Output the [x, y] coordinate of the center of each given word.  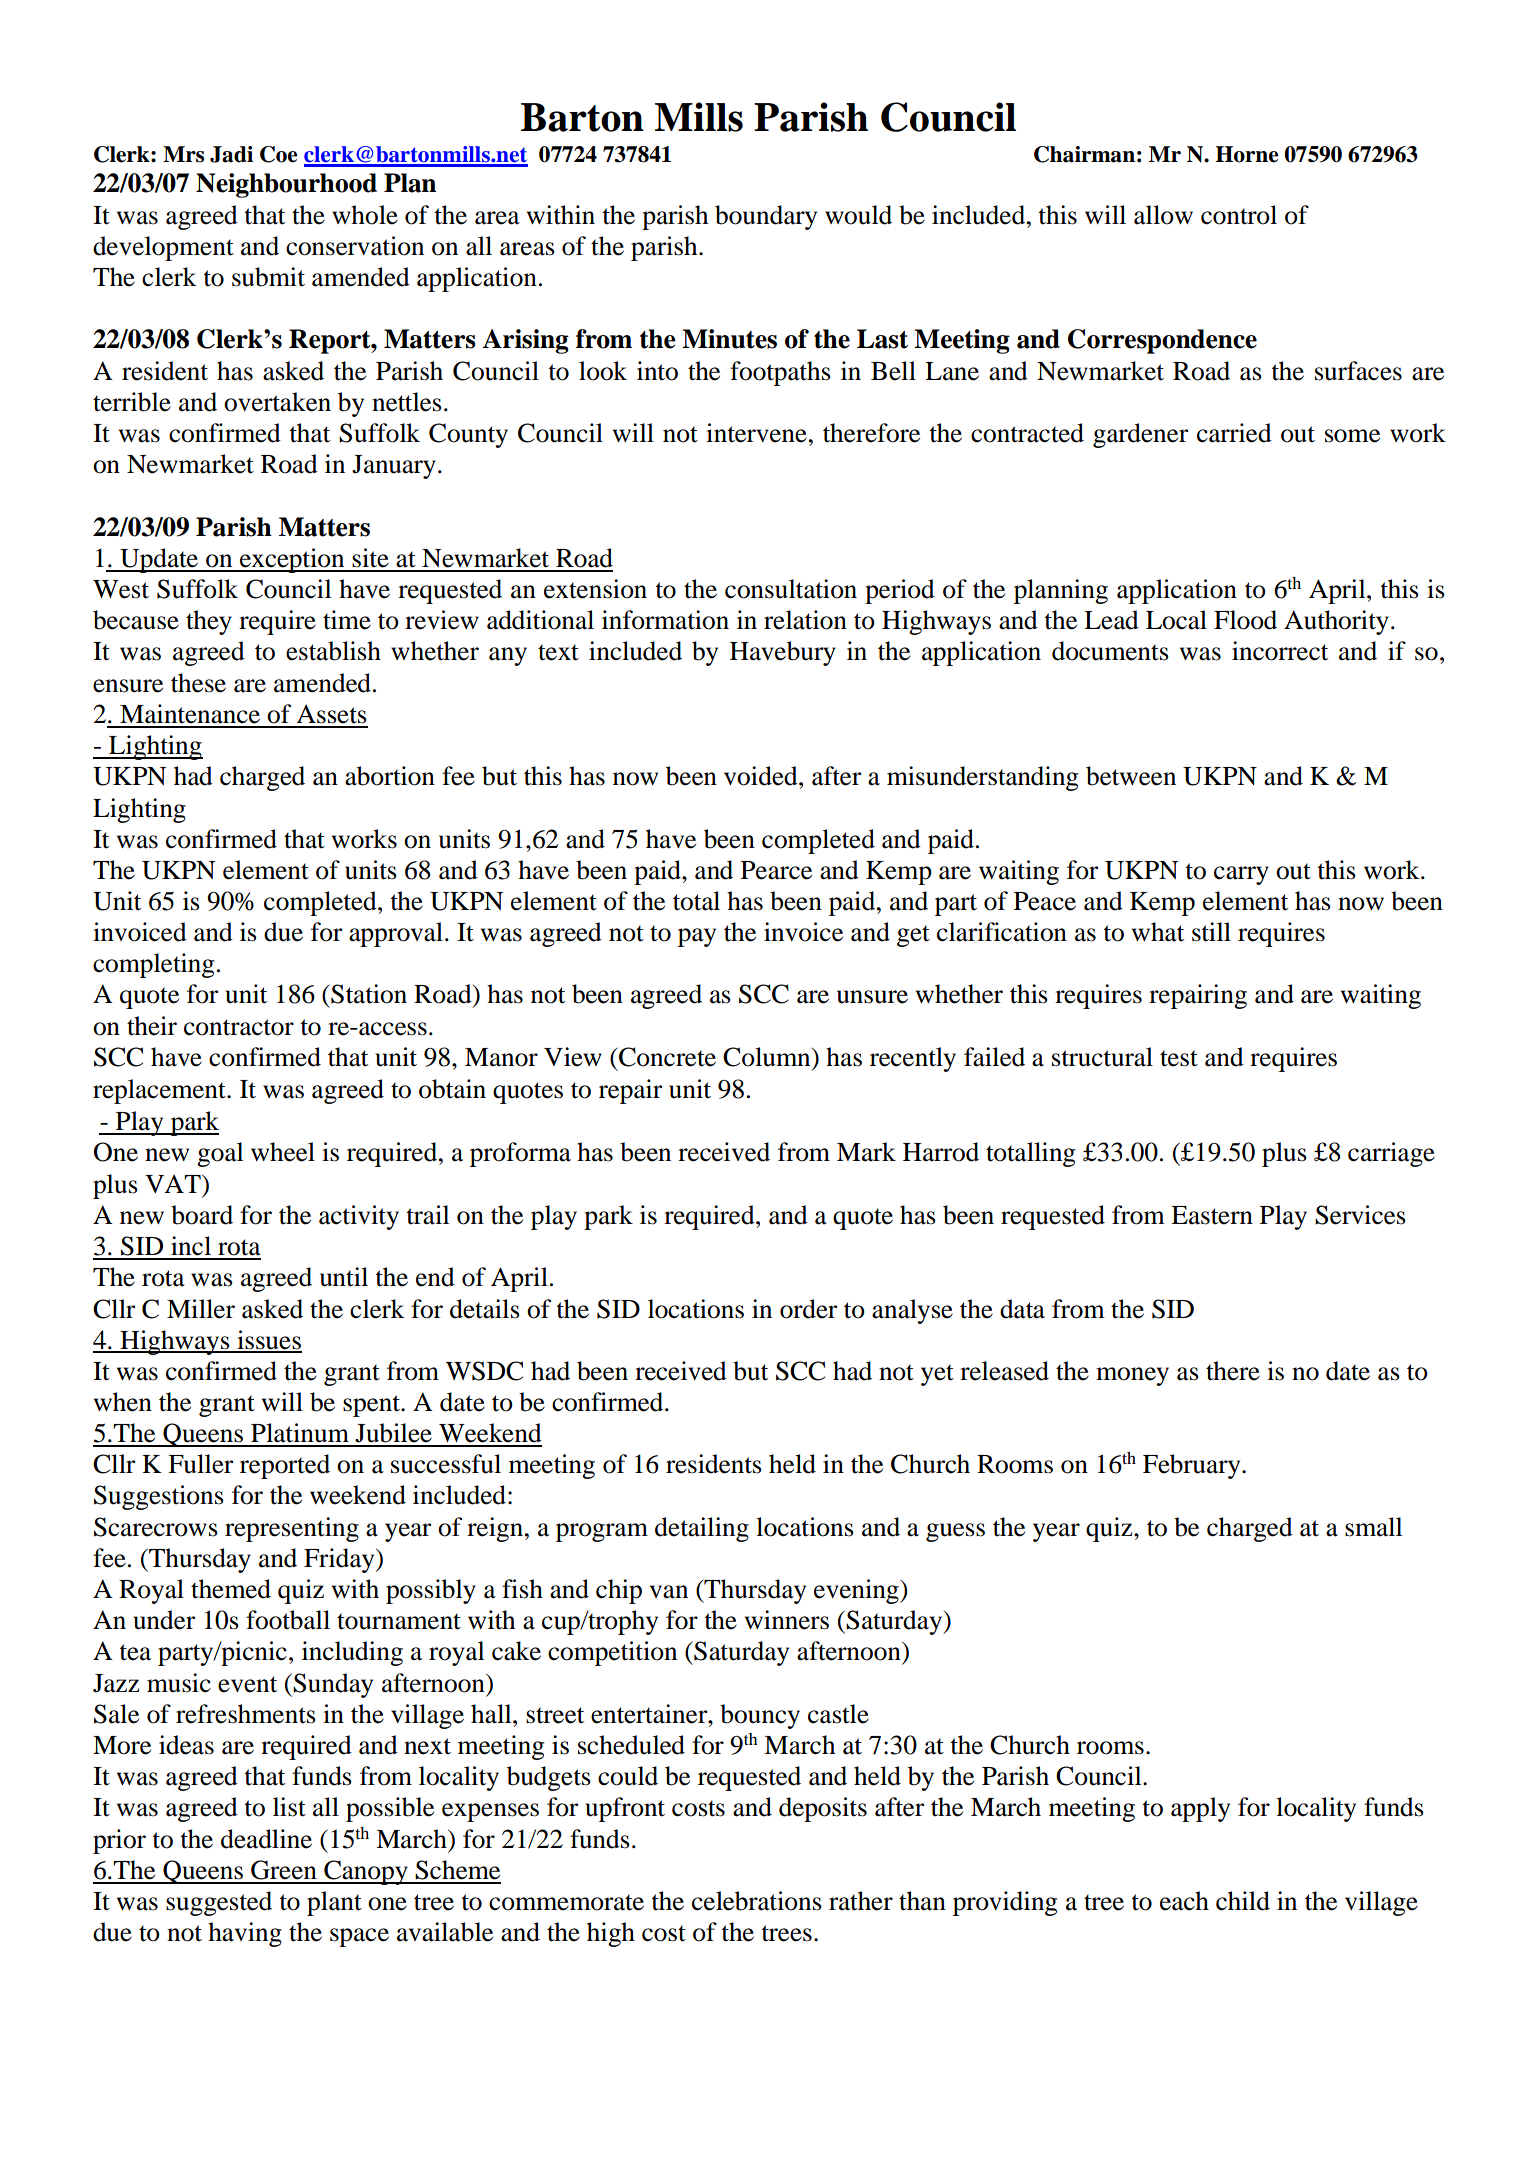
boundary [766, 217]
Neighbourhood [286, 185]
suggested [219, 1903]
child [1243, 1901]
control [1239, 215]
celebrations [757, 1901]
